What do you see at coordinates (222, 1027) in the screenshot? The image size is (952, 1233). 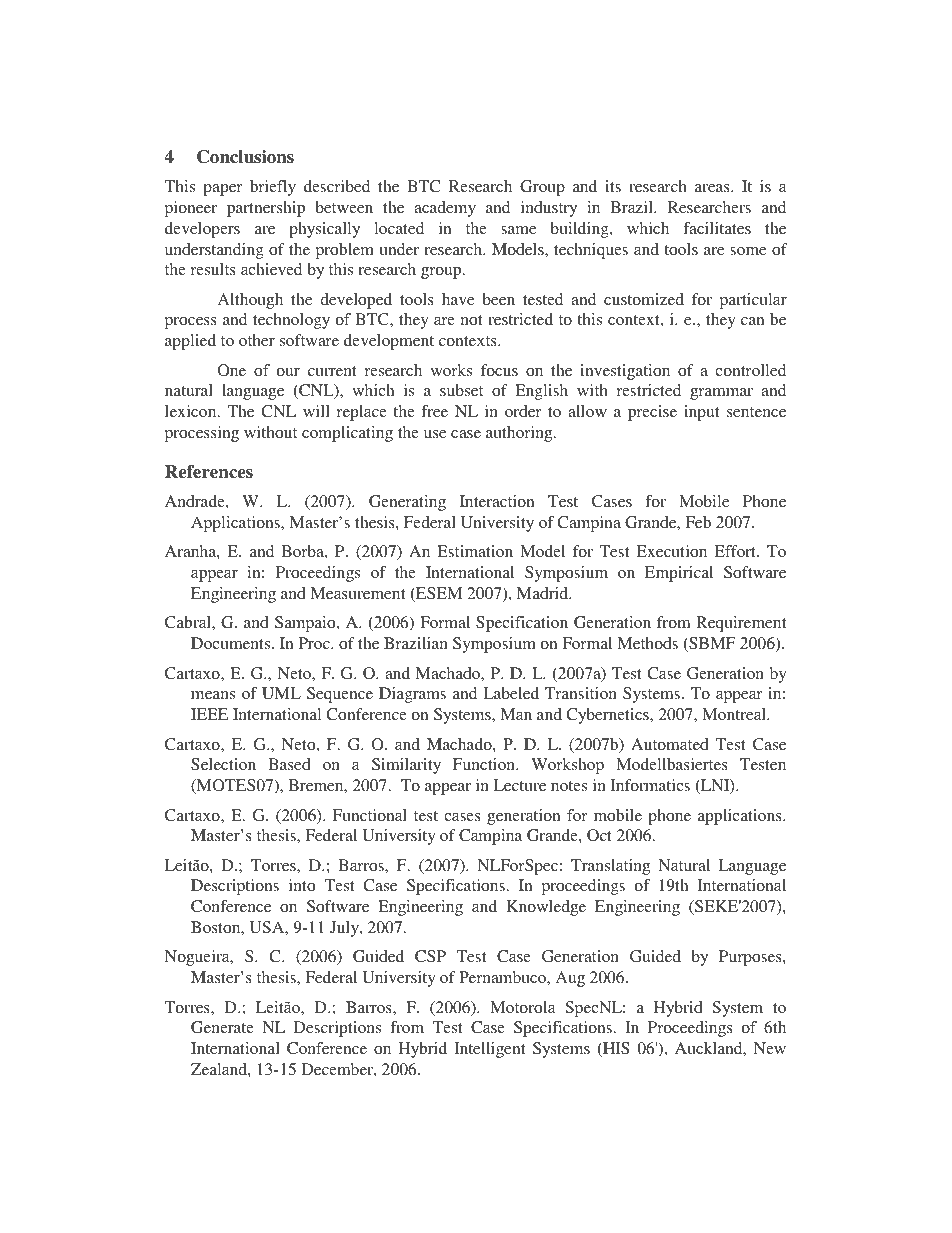 I see `Generate` at bounding box center [222, 1027].
